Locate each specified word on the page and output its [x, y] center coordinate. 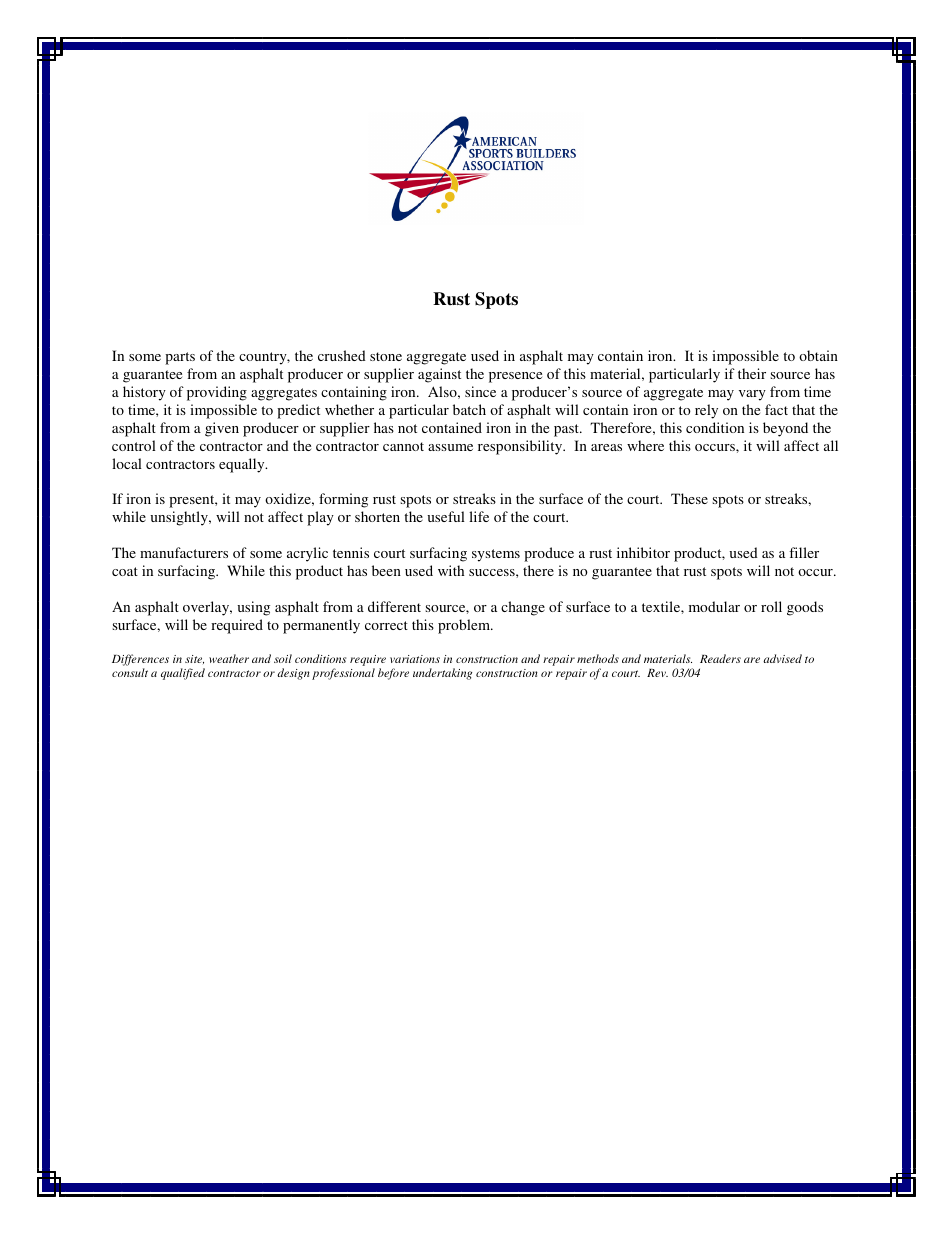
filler [804, 552]
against [439, 375]
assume [450, 447]
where [645, 445]
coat [125, 571]
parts [180, 358]
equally [243, 465]
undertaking [442, 674]
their [752, 373]
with [451, 570]
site [194, 659]
